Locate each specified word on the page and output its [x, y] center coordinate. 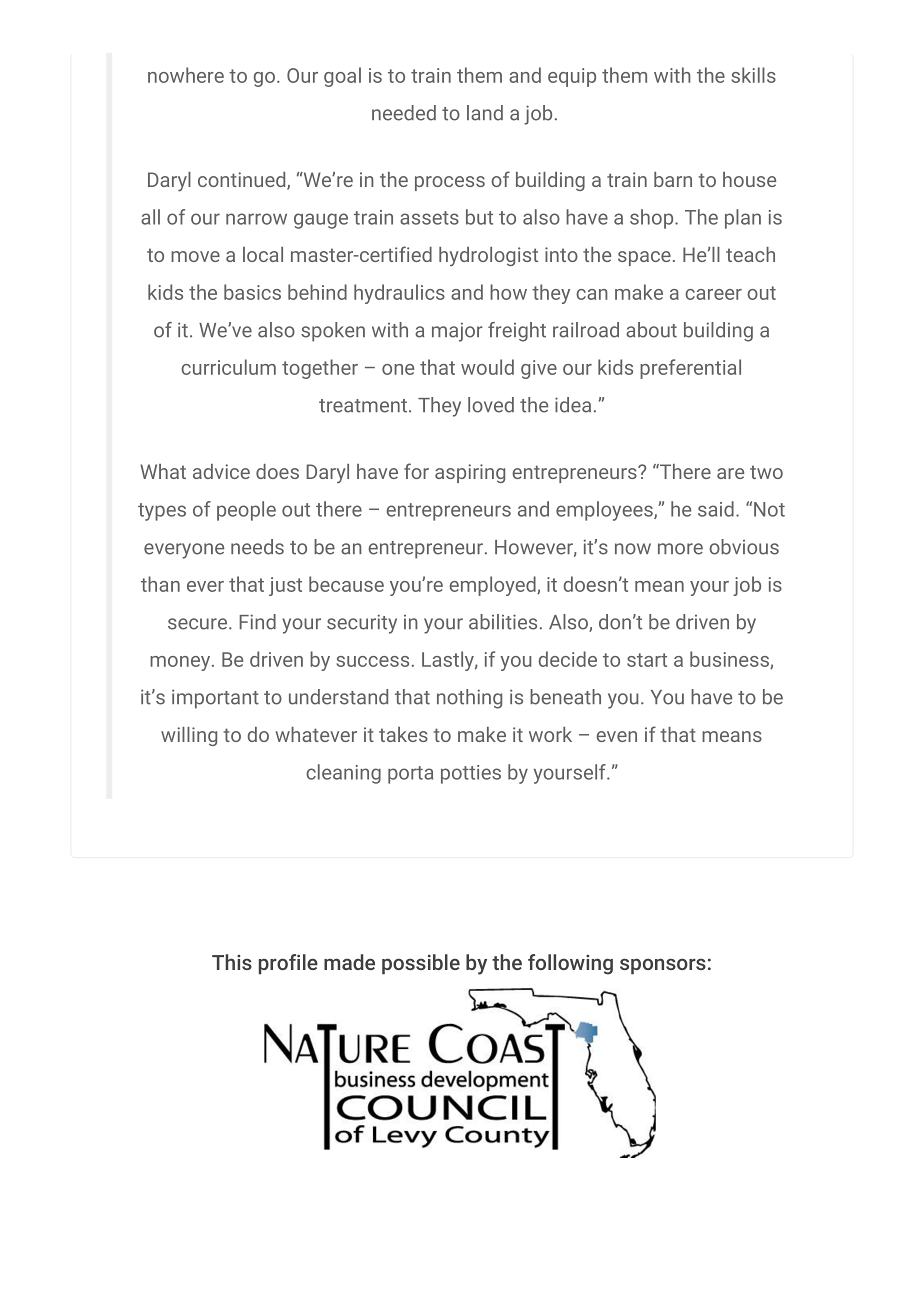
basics [252, 292]
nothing [469, 699]
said [716, 509]
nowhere [186, 75]
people [246, 511]
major [457, 332]
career [713, 294]
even [616, 736]
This [232, 962]
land [485, 113]
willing [189, 736]
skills [753, 75]
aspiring [470, 473]
